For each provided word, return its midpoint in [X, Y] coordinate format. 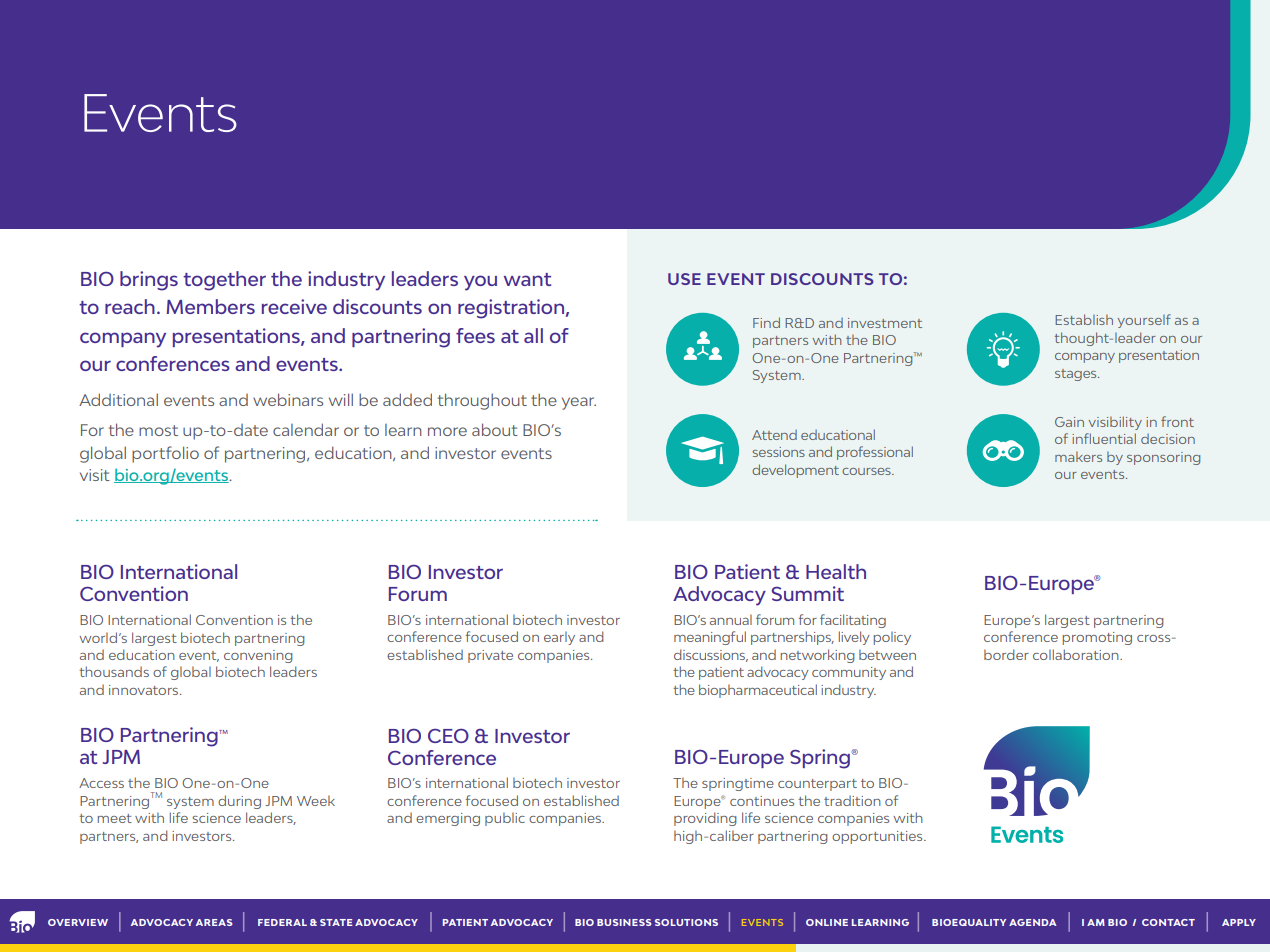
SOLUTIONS [686, 922]
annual [731, 619]
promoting [1097, 638]
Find [766, 322]
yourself [1144, 321]
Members [211, 306]
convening [258, 656]
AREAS [214, 922]
